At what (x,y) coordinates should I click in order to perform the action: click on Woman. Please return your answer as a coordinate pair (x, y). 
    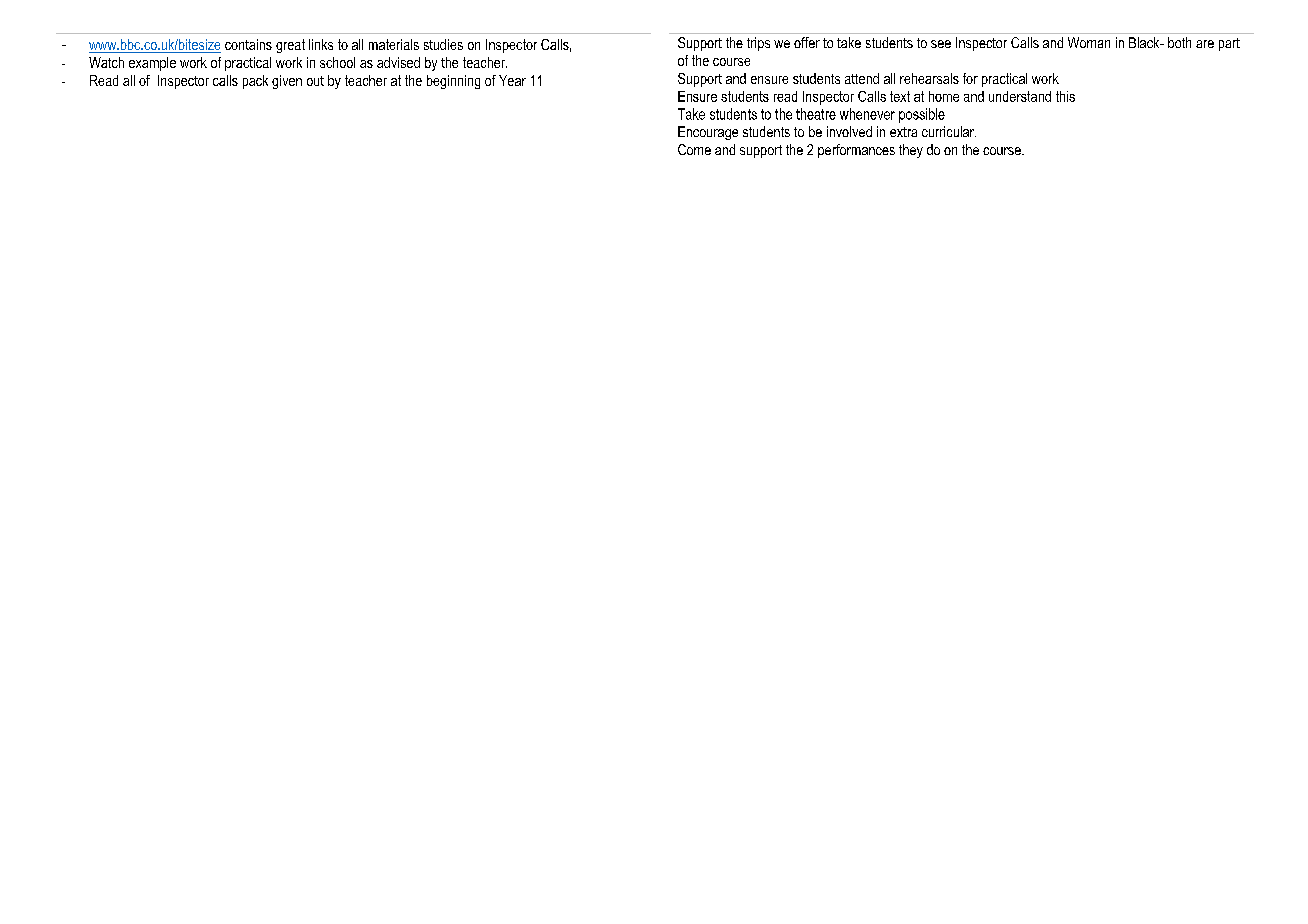
    Looking at the image, I should click on (1089, 42).
